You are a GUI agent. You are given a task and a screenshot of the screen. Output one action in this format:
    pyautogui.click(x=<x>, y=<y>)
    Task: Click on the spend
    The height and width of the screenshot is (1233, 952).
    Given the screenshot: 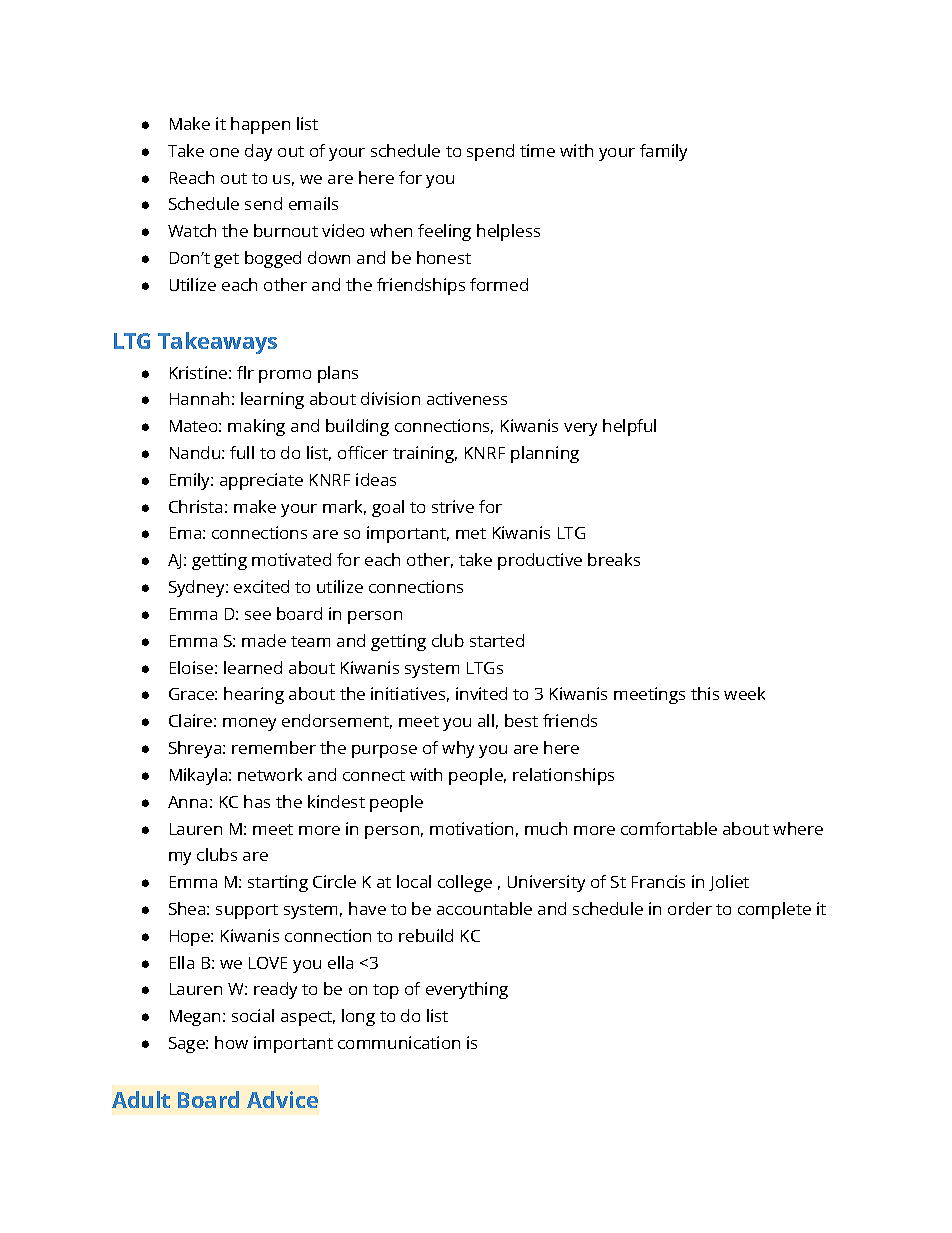 What is the action you would take?
    pyautogui.click(x=490, y=152)
